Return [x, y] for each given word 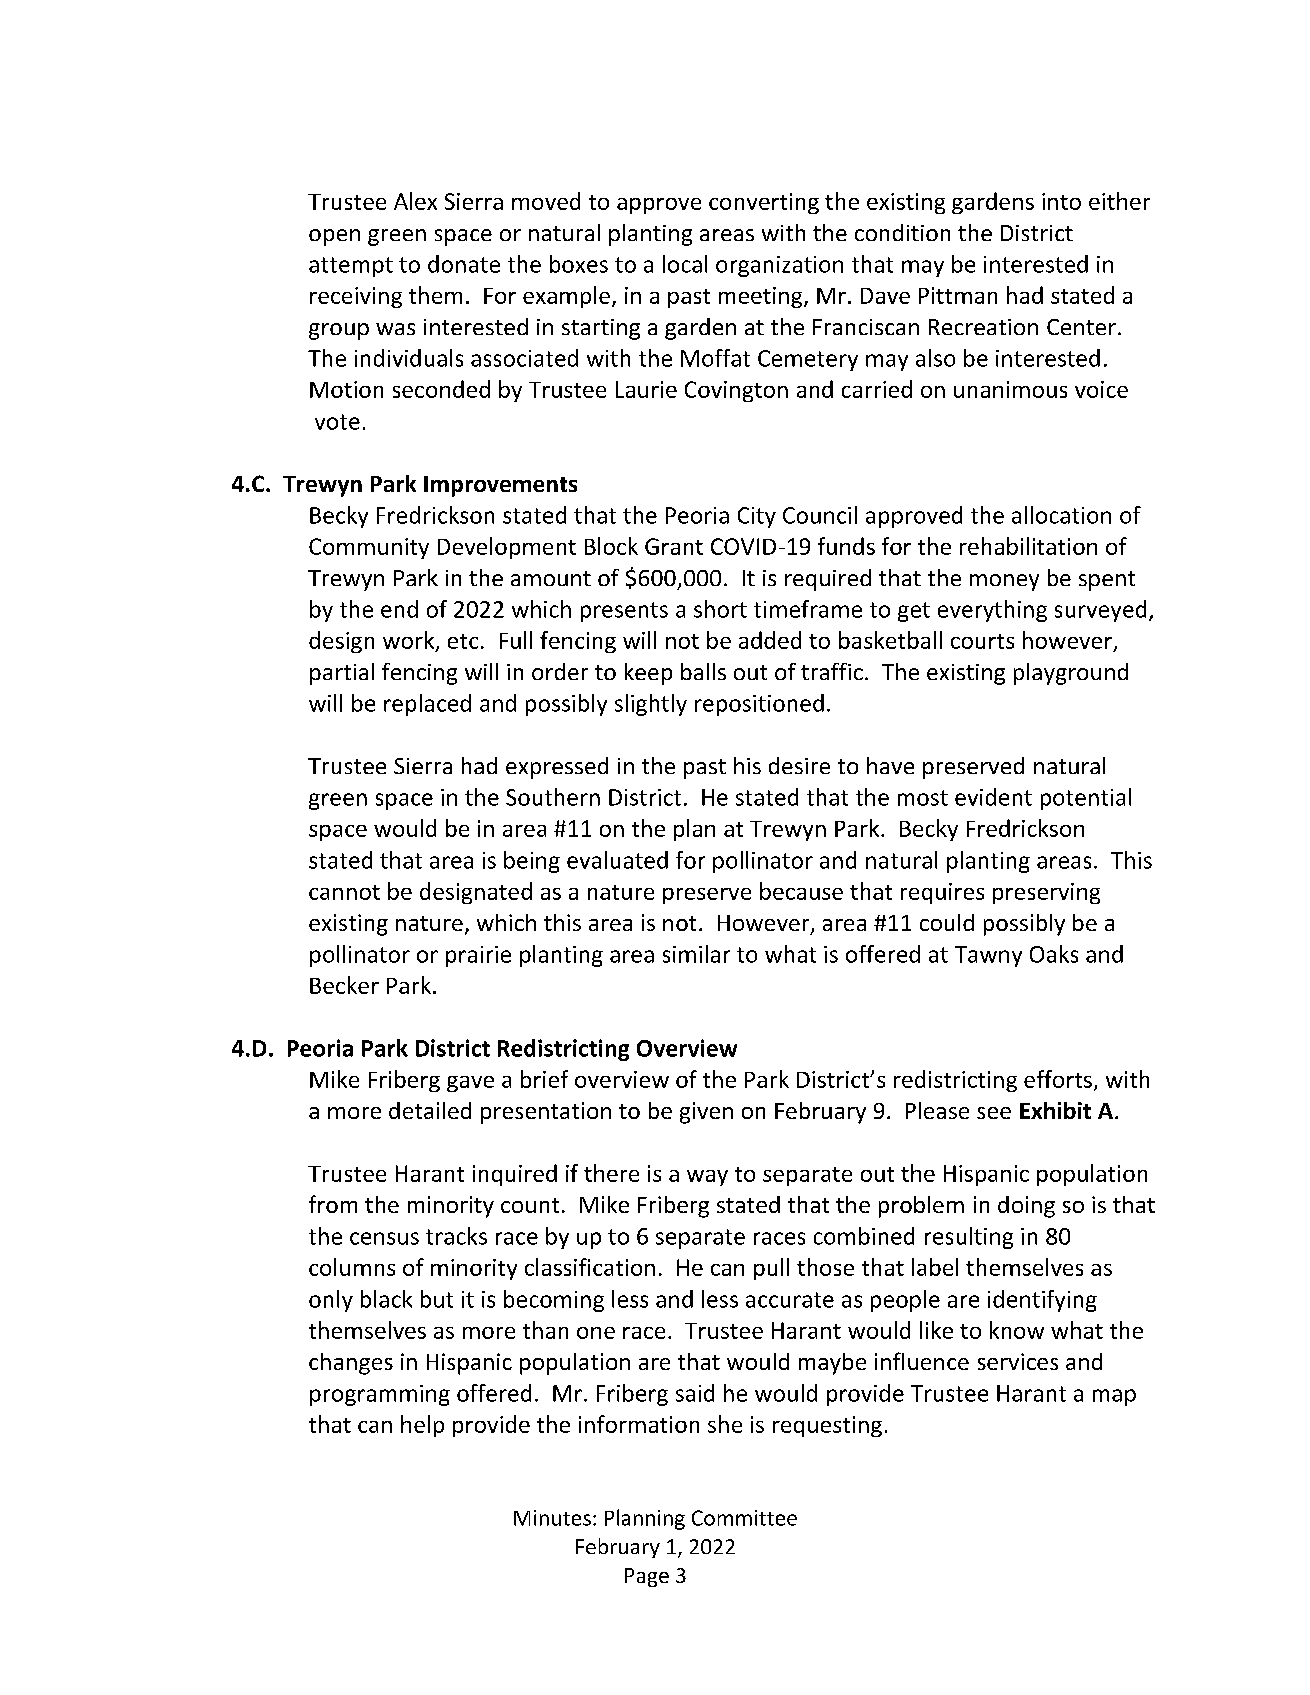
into [1061, 201]
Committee [744, 1518]
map [1114, 1397]
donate [464, 264]
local [685, 264]
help [422, 1426]
